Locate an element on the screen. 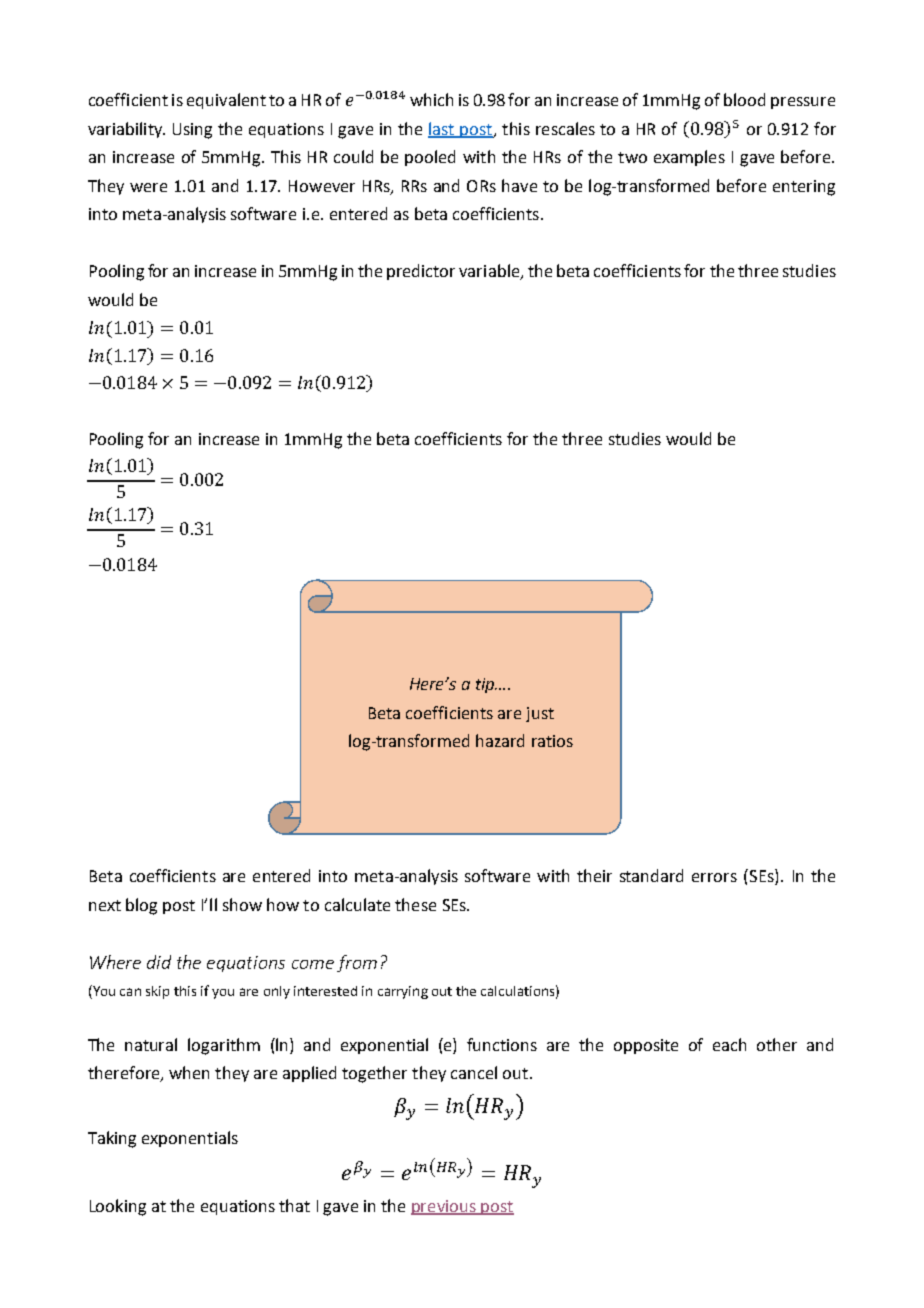 This screenshot has width=924, height=1308. Using is located at coordinates (192, 131).
